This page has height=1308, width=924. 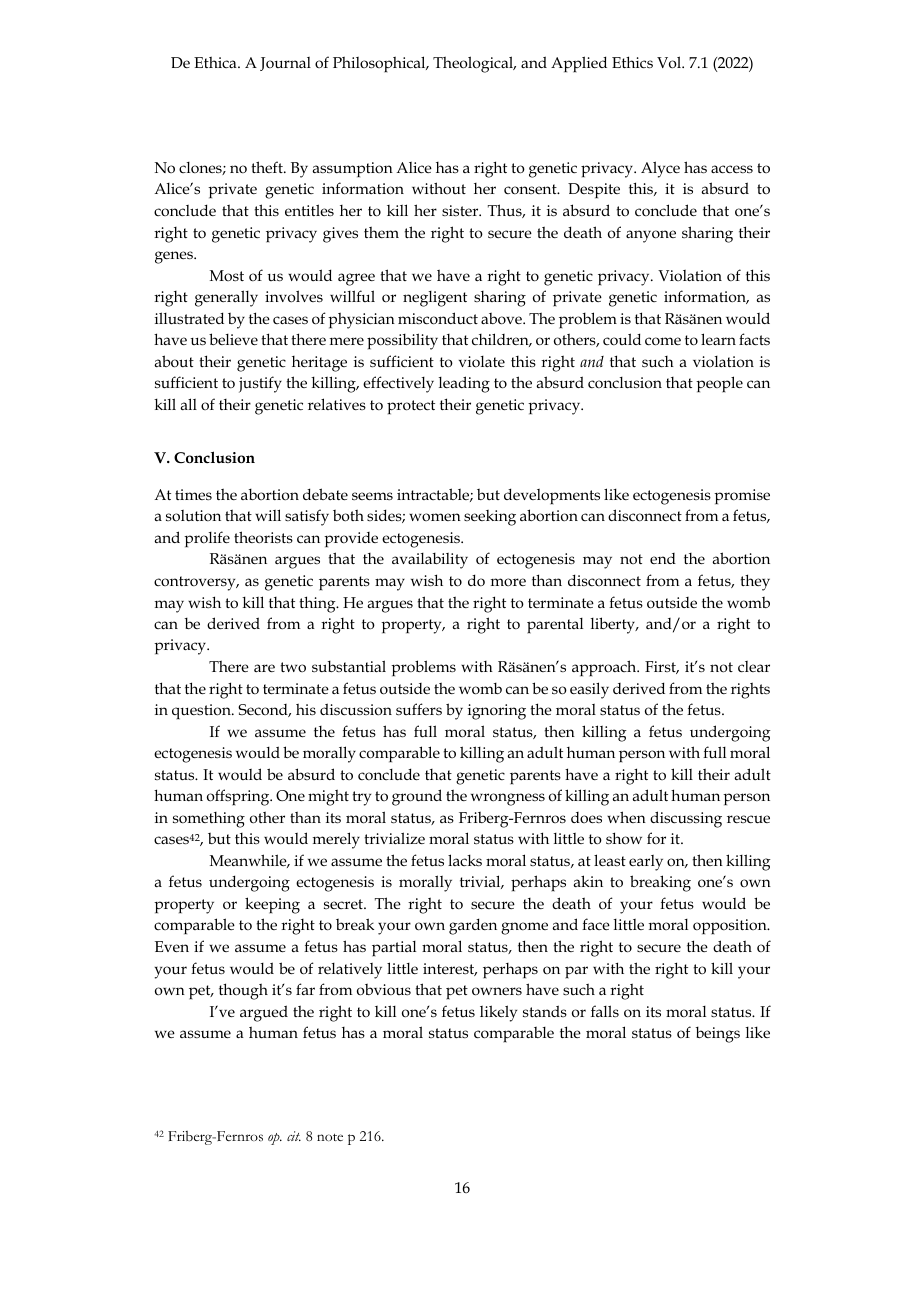 What do you see at coordinates (497, 991) in the page?
I see `owners` at bounding box center [497, 991].
